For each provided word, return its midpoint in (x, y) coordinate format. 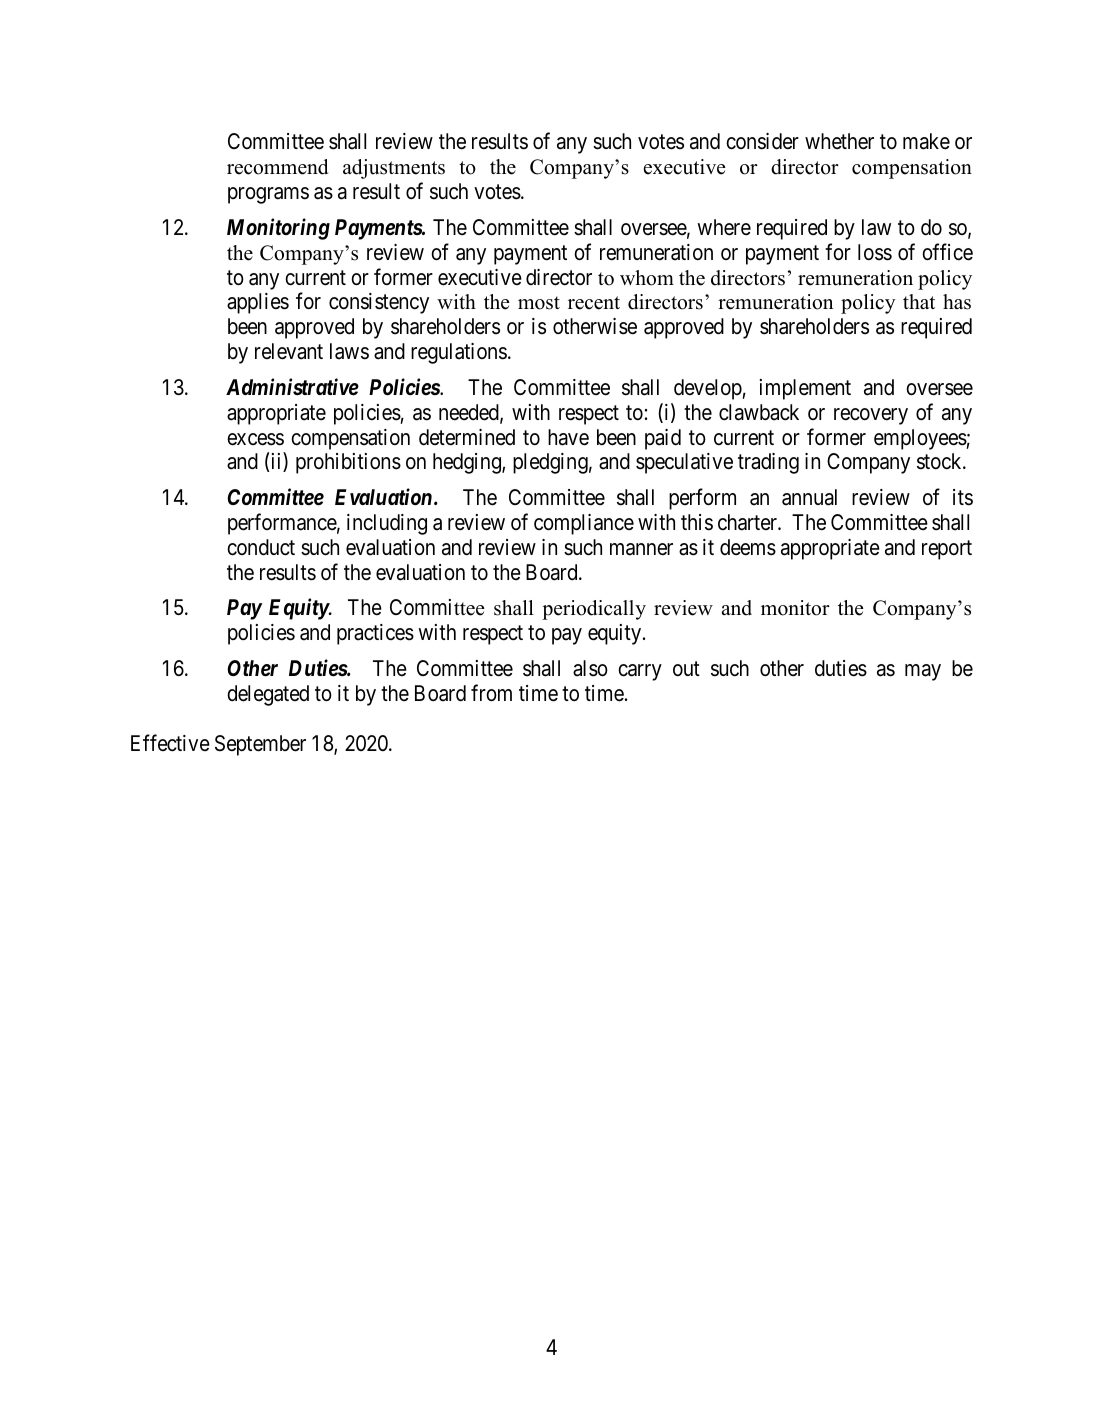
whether (839, 141)
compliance (584, 524)
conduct (261, 547)
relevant (289, 351)
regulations (459, 353)
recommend (277, 167)
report (947, 550)
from (491, 693)
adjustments (394, 169)
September (260, 745)
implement (805, 389)
